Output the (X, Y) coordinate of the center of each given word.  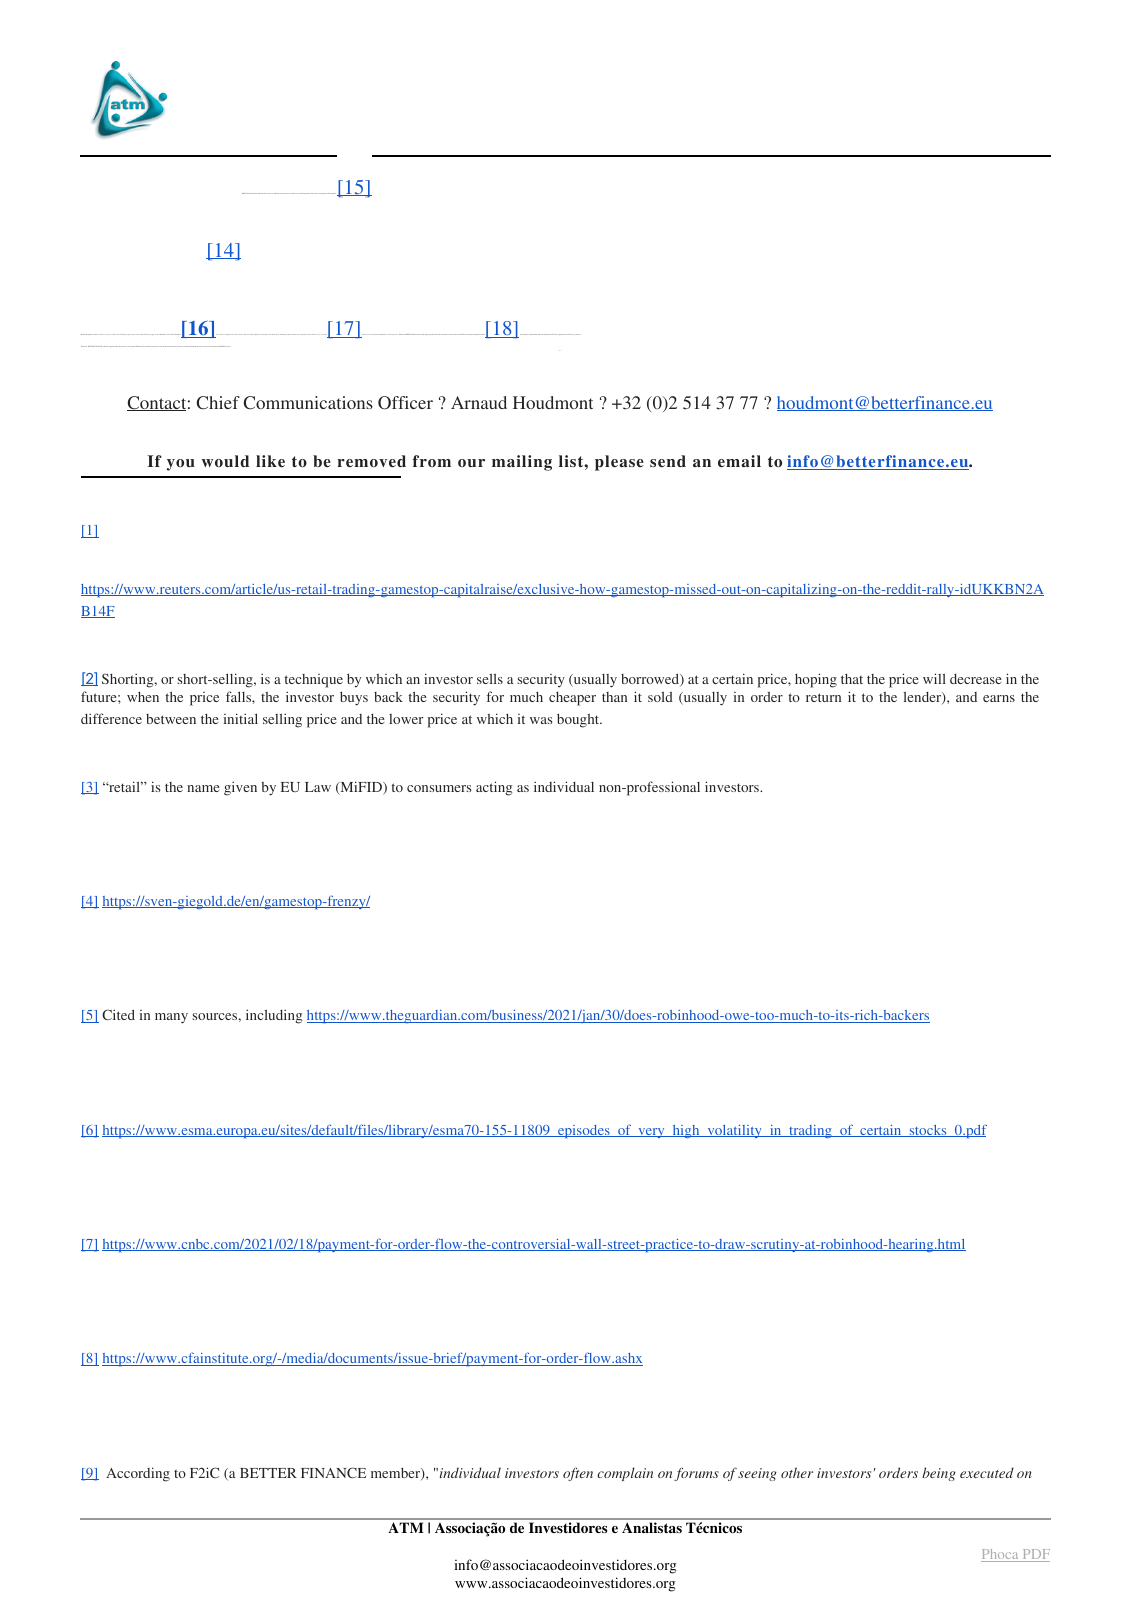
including (274, 1016)
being (939, 1474)
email (739, 461)
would (225, 461)
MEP (243, 193)
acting (494, 788)
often (578, 1474)
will (934, 678)
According (138, 1474)
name (203, 788)
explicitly (546, 334)
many (171, 1018)
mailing (522, 463)
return (823, 697)
